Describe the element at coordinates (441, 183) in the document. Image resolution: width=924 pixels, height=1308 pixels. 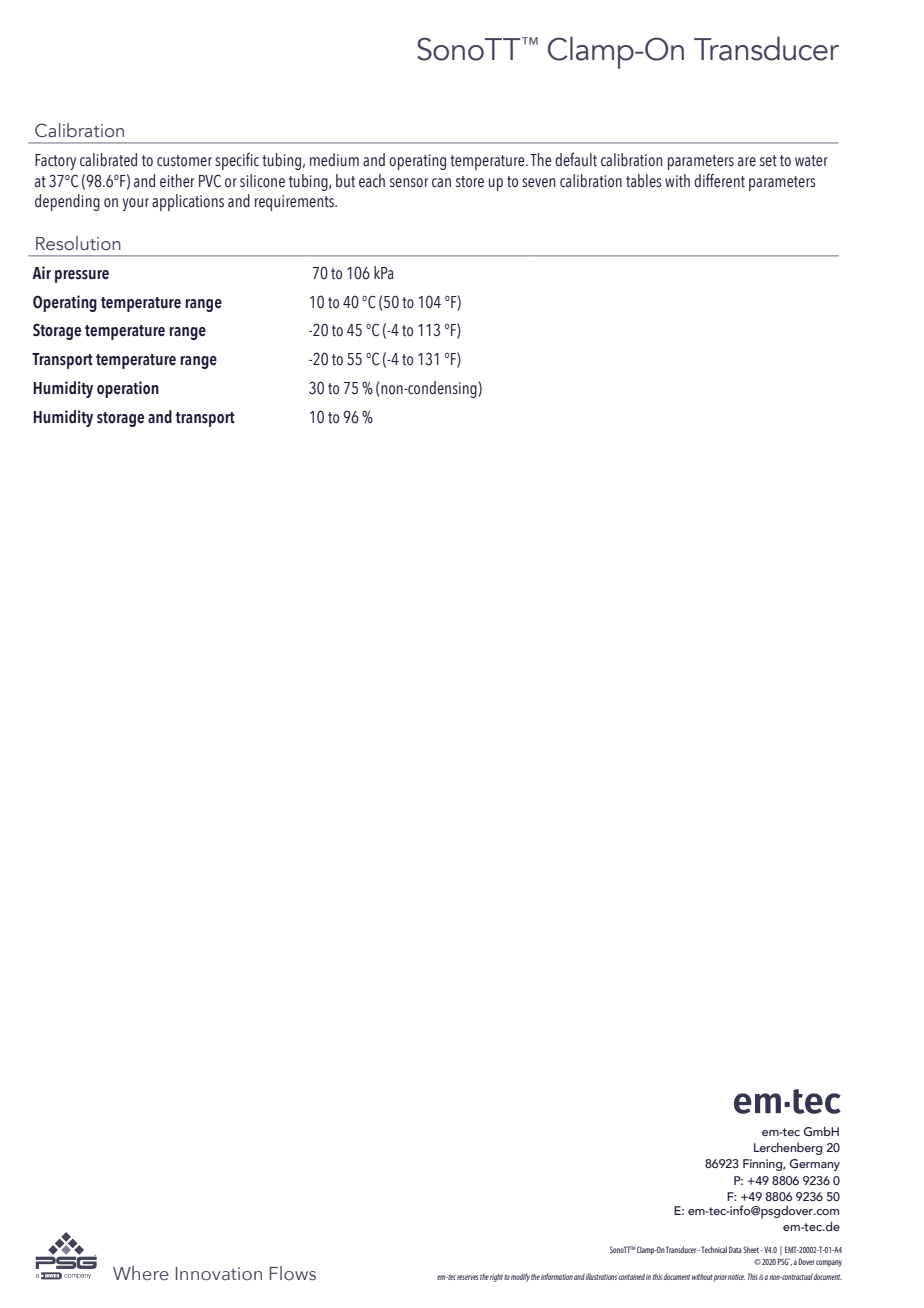
I see `can` at that location.
